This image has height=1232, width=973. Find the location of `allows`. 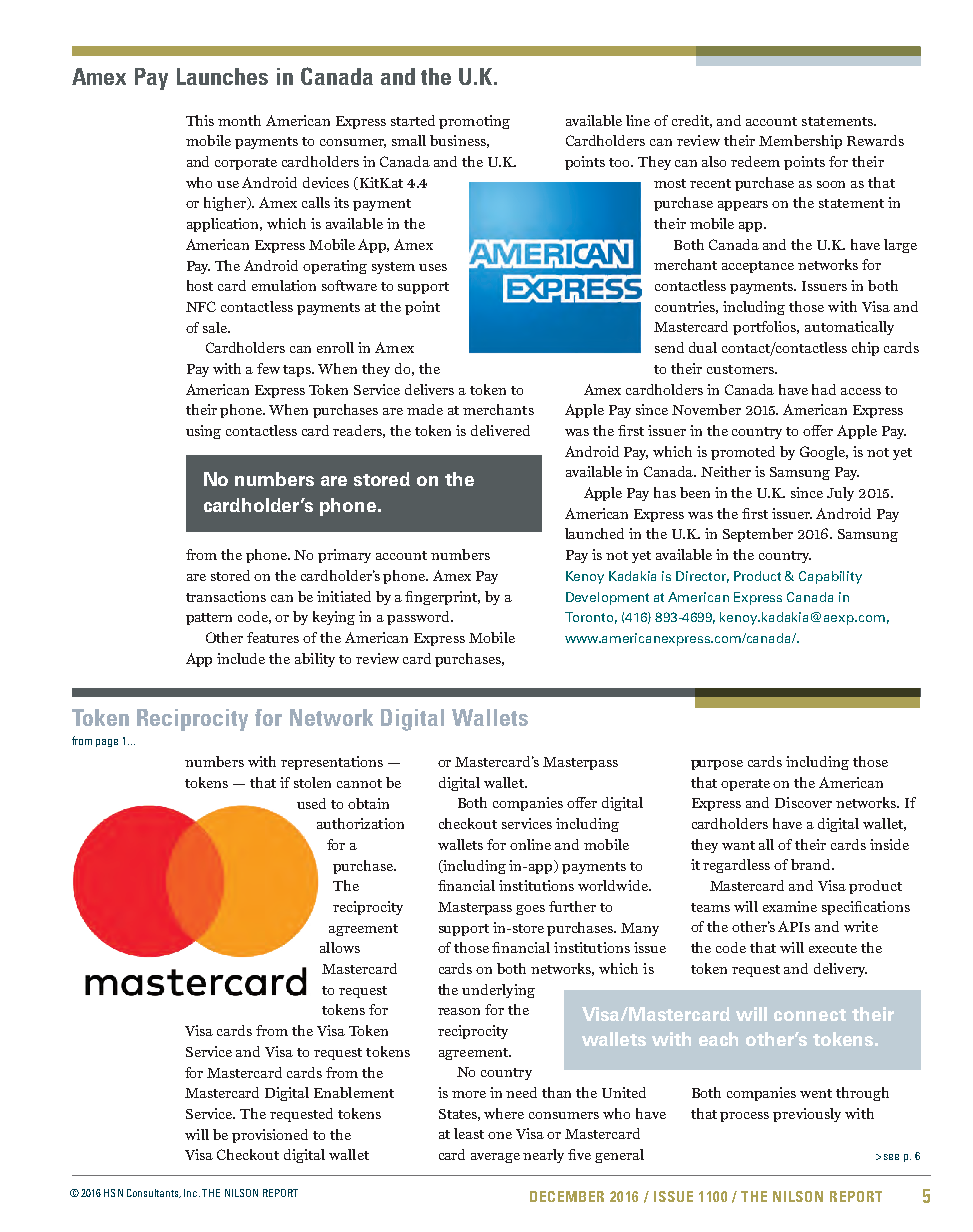

allows is located at coordinates (340, 947).
